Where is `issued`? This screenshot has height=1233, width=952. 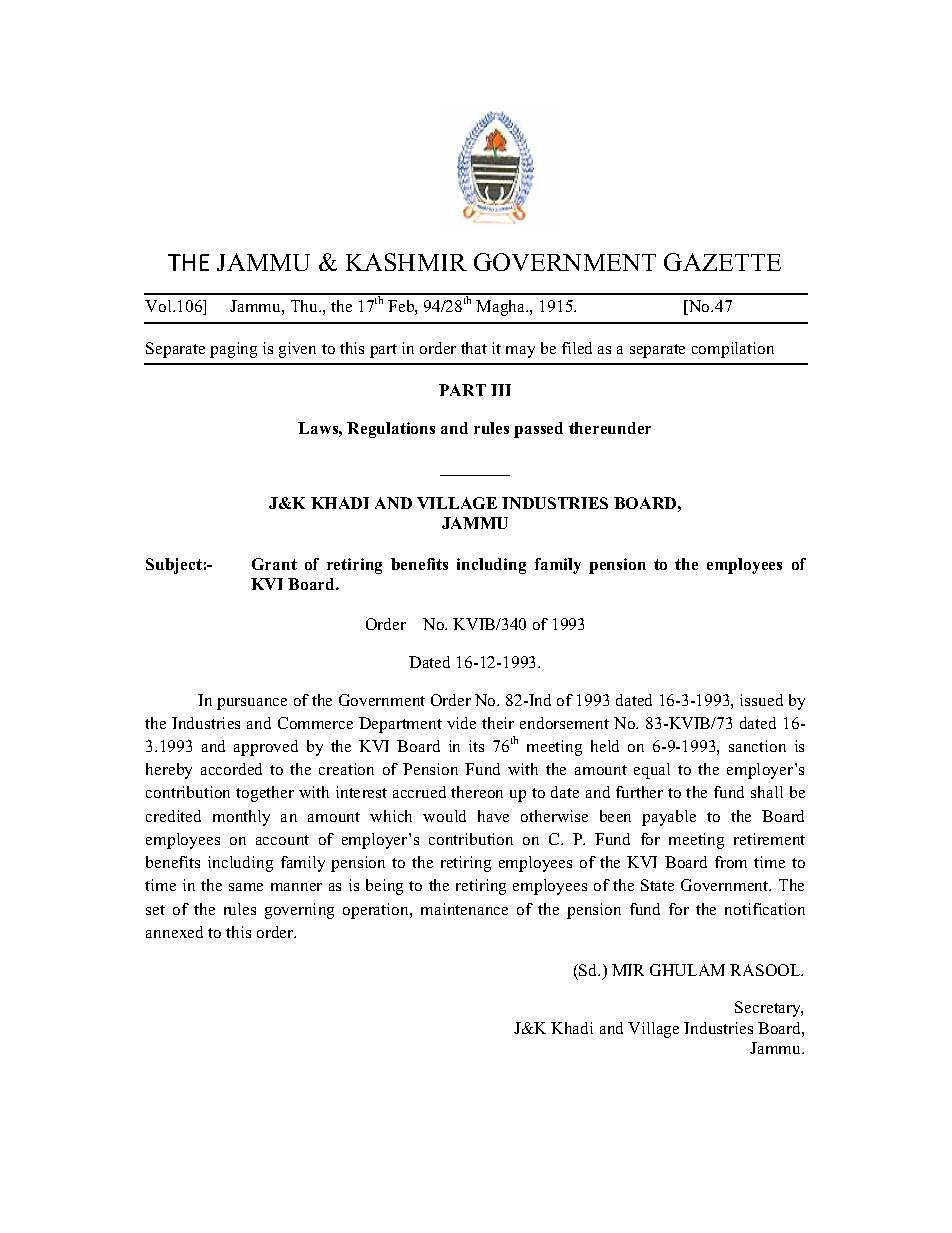 issued is located at coordinates (761, 700).
